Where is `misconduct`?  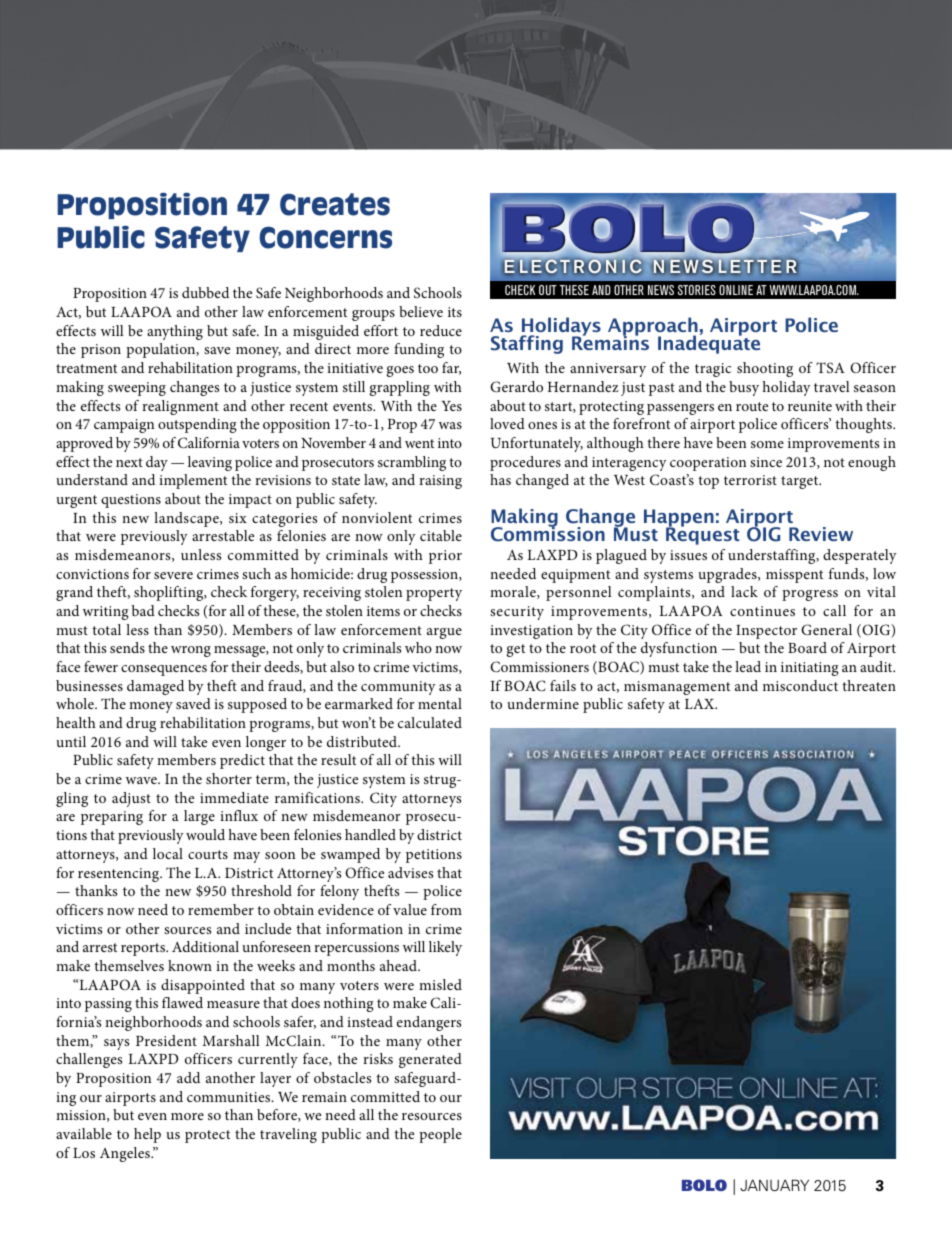
misconduct is located at coordinates (800, 685).
